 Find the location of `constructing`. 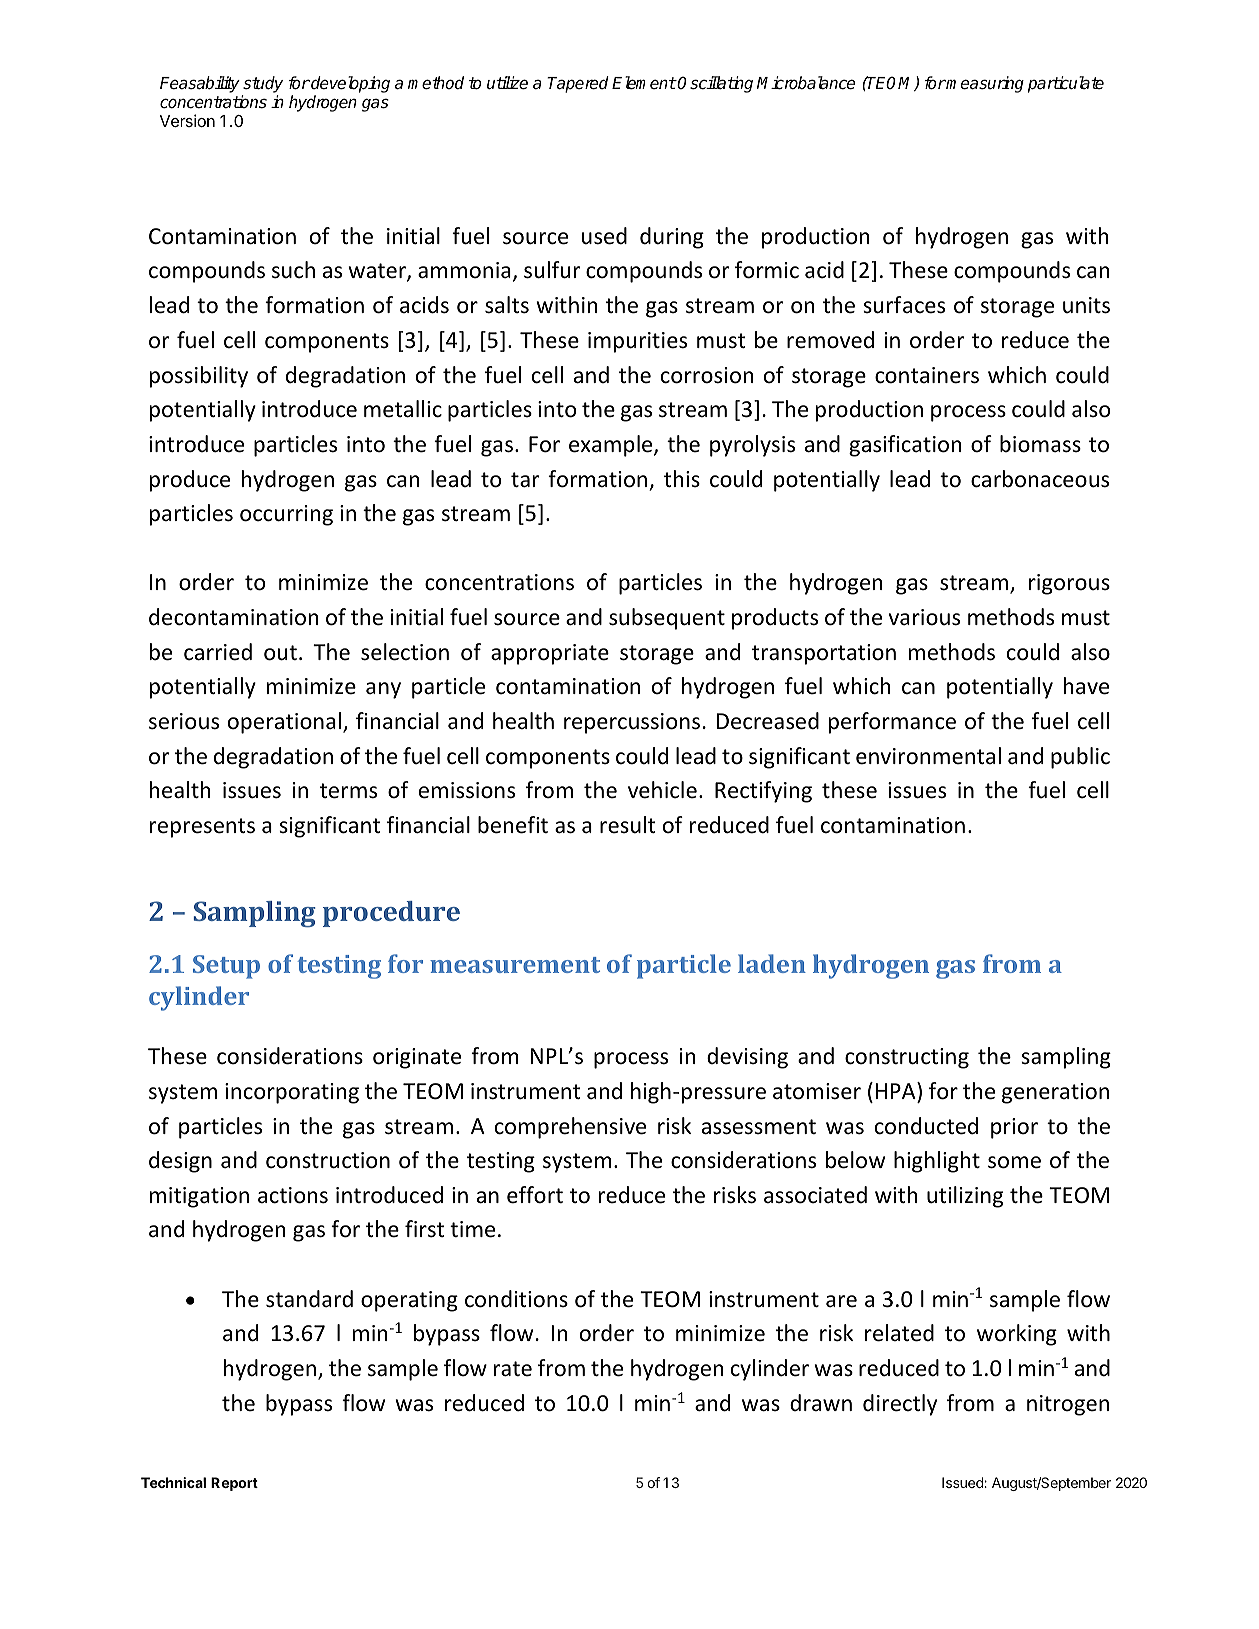

constructing is located at coordinates (907, 1058).
